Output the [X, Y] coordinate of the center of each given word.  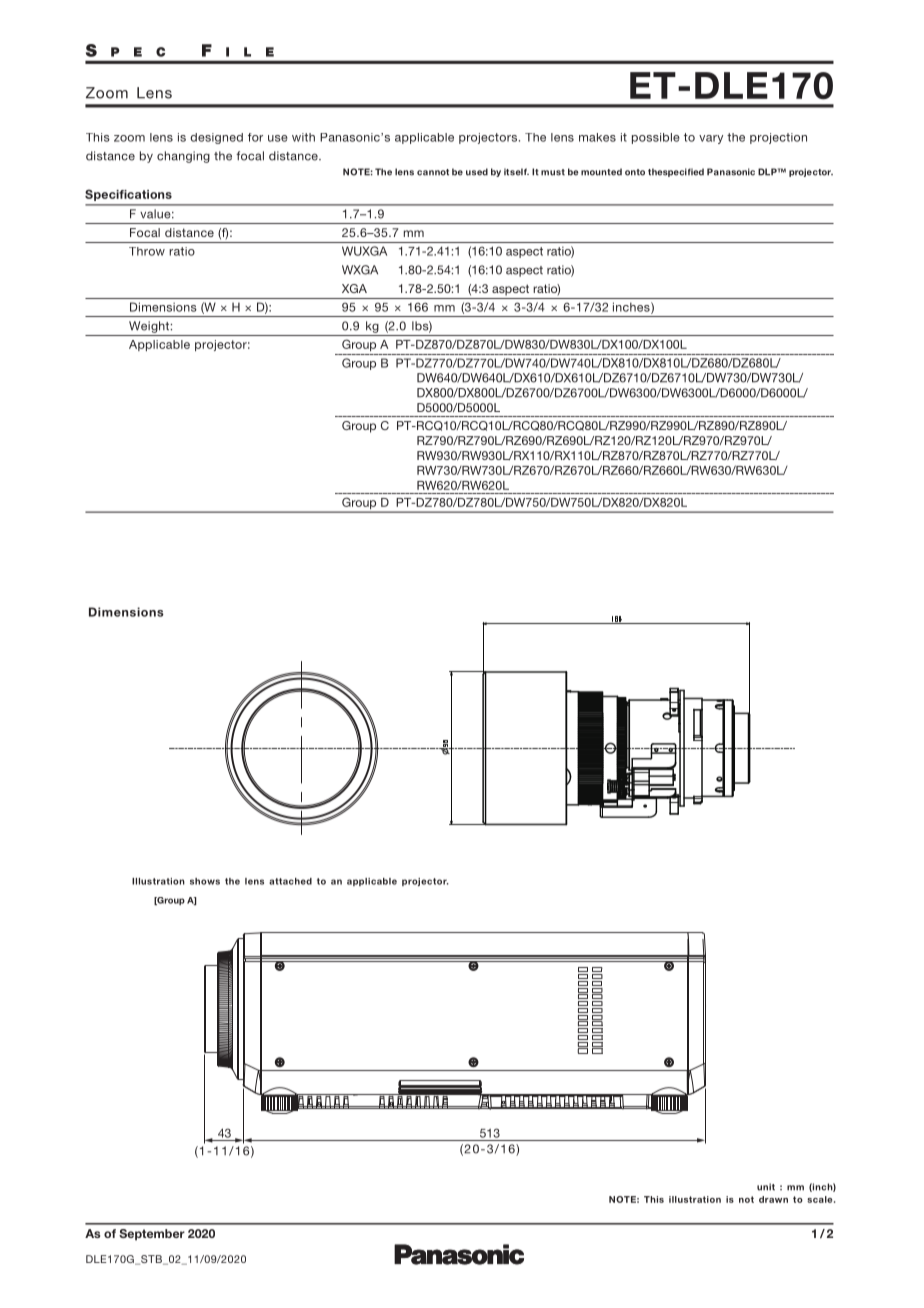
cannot [433, 172]
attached [290, 881]
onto [635, 172]
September [152, 1235]
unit [766, 1187]
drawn [773, 1199]
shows [205, 881]
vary [711, 139]
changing [183, 157]
